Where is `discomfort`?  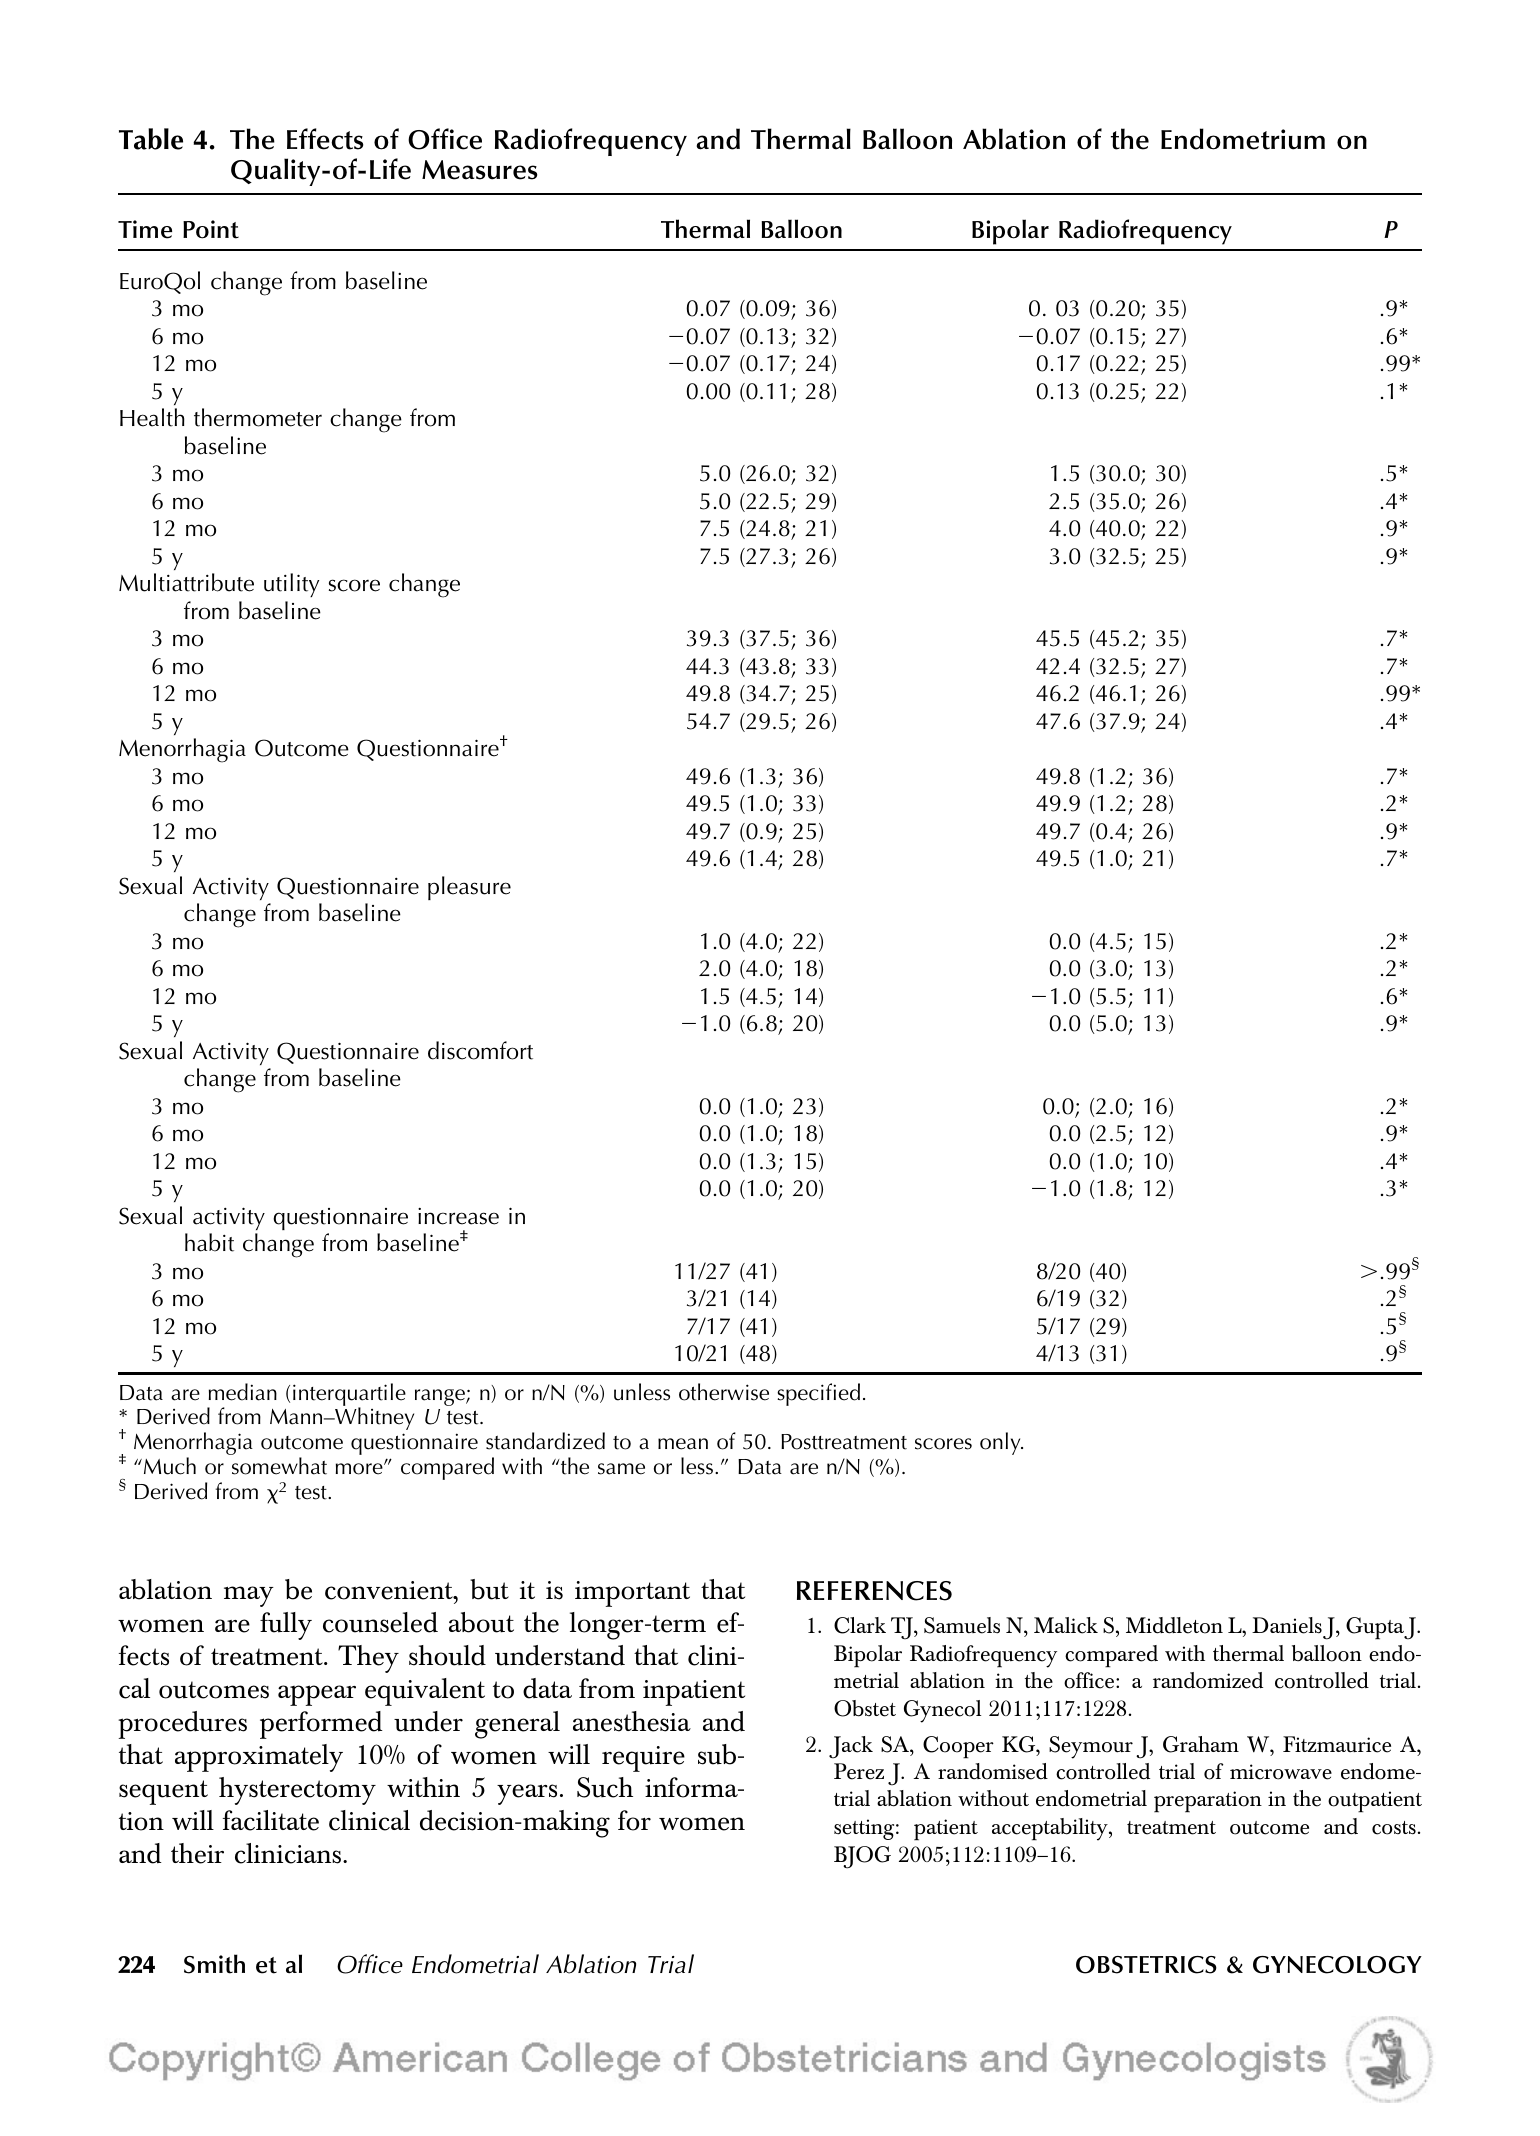 discomfort is located at coordinates (480, 1050).
